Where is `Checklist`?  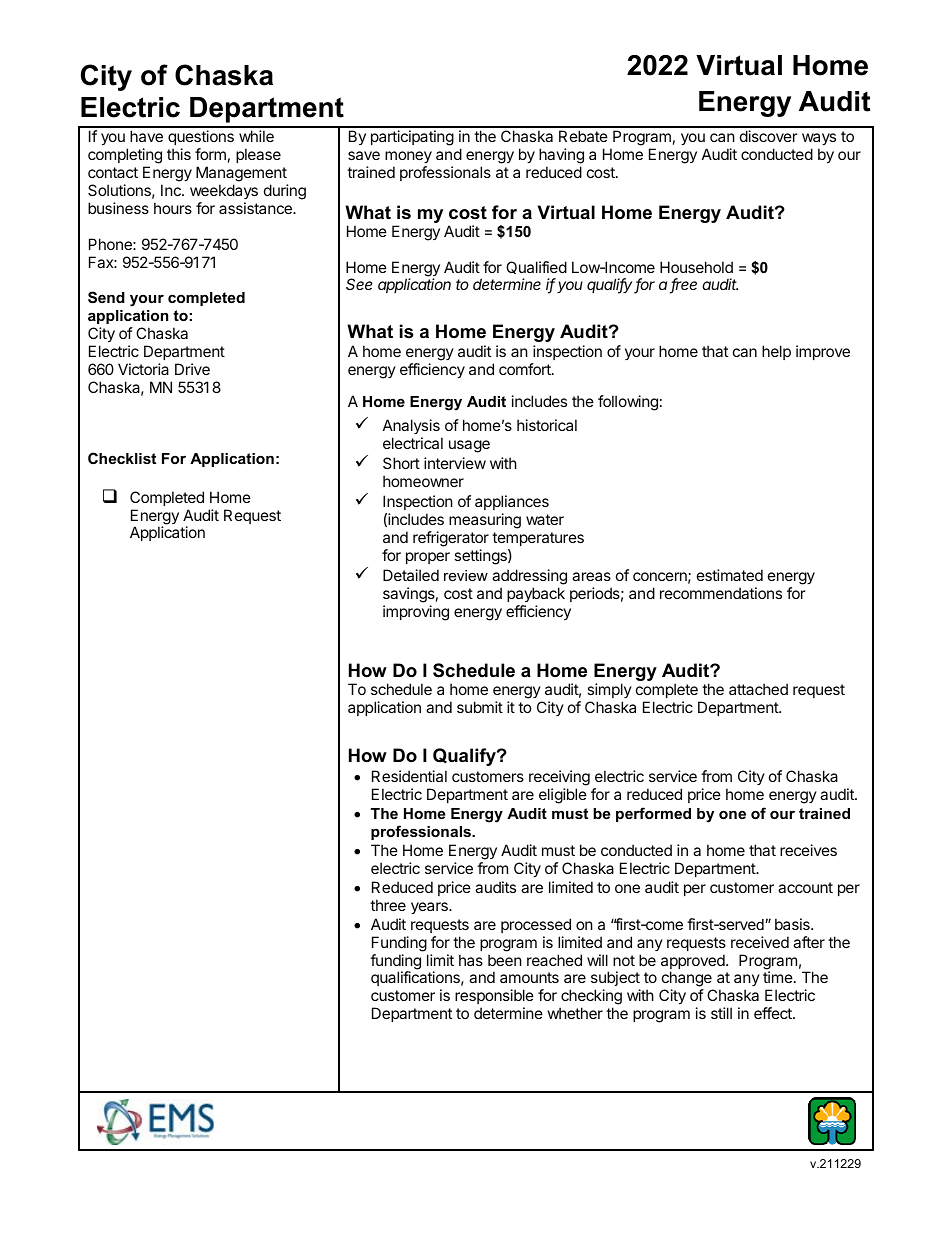
Checklist is located at coordinates (122, 458).
